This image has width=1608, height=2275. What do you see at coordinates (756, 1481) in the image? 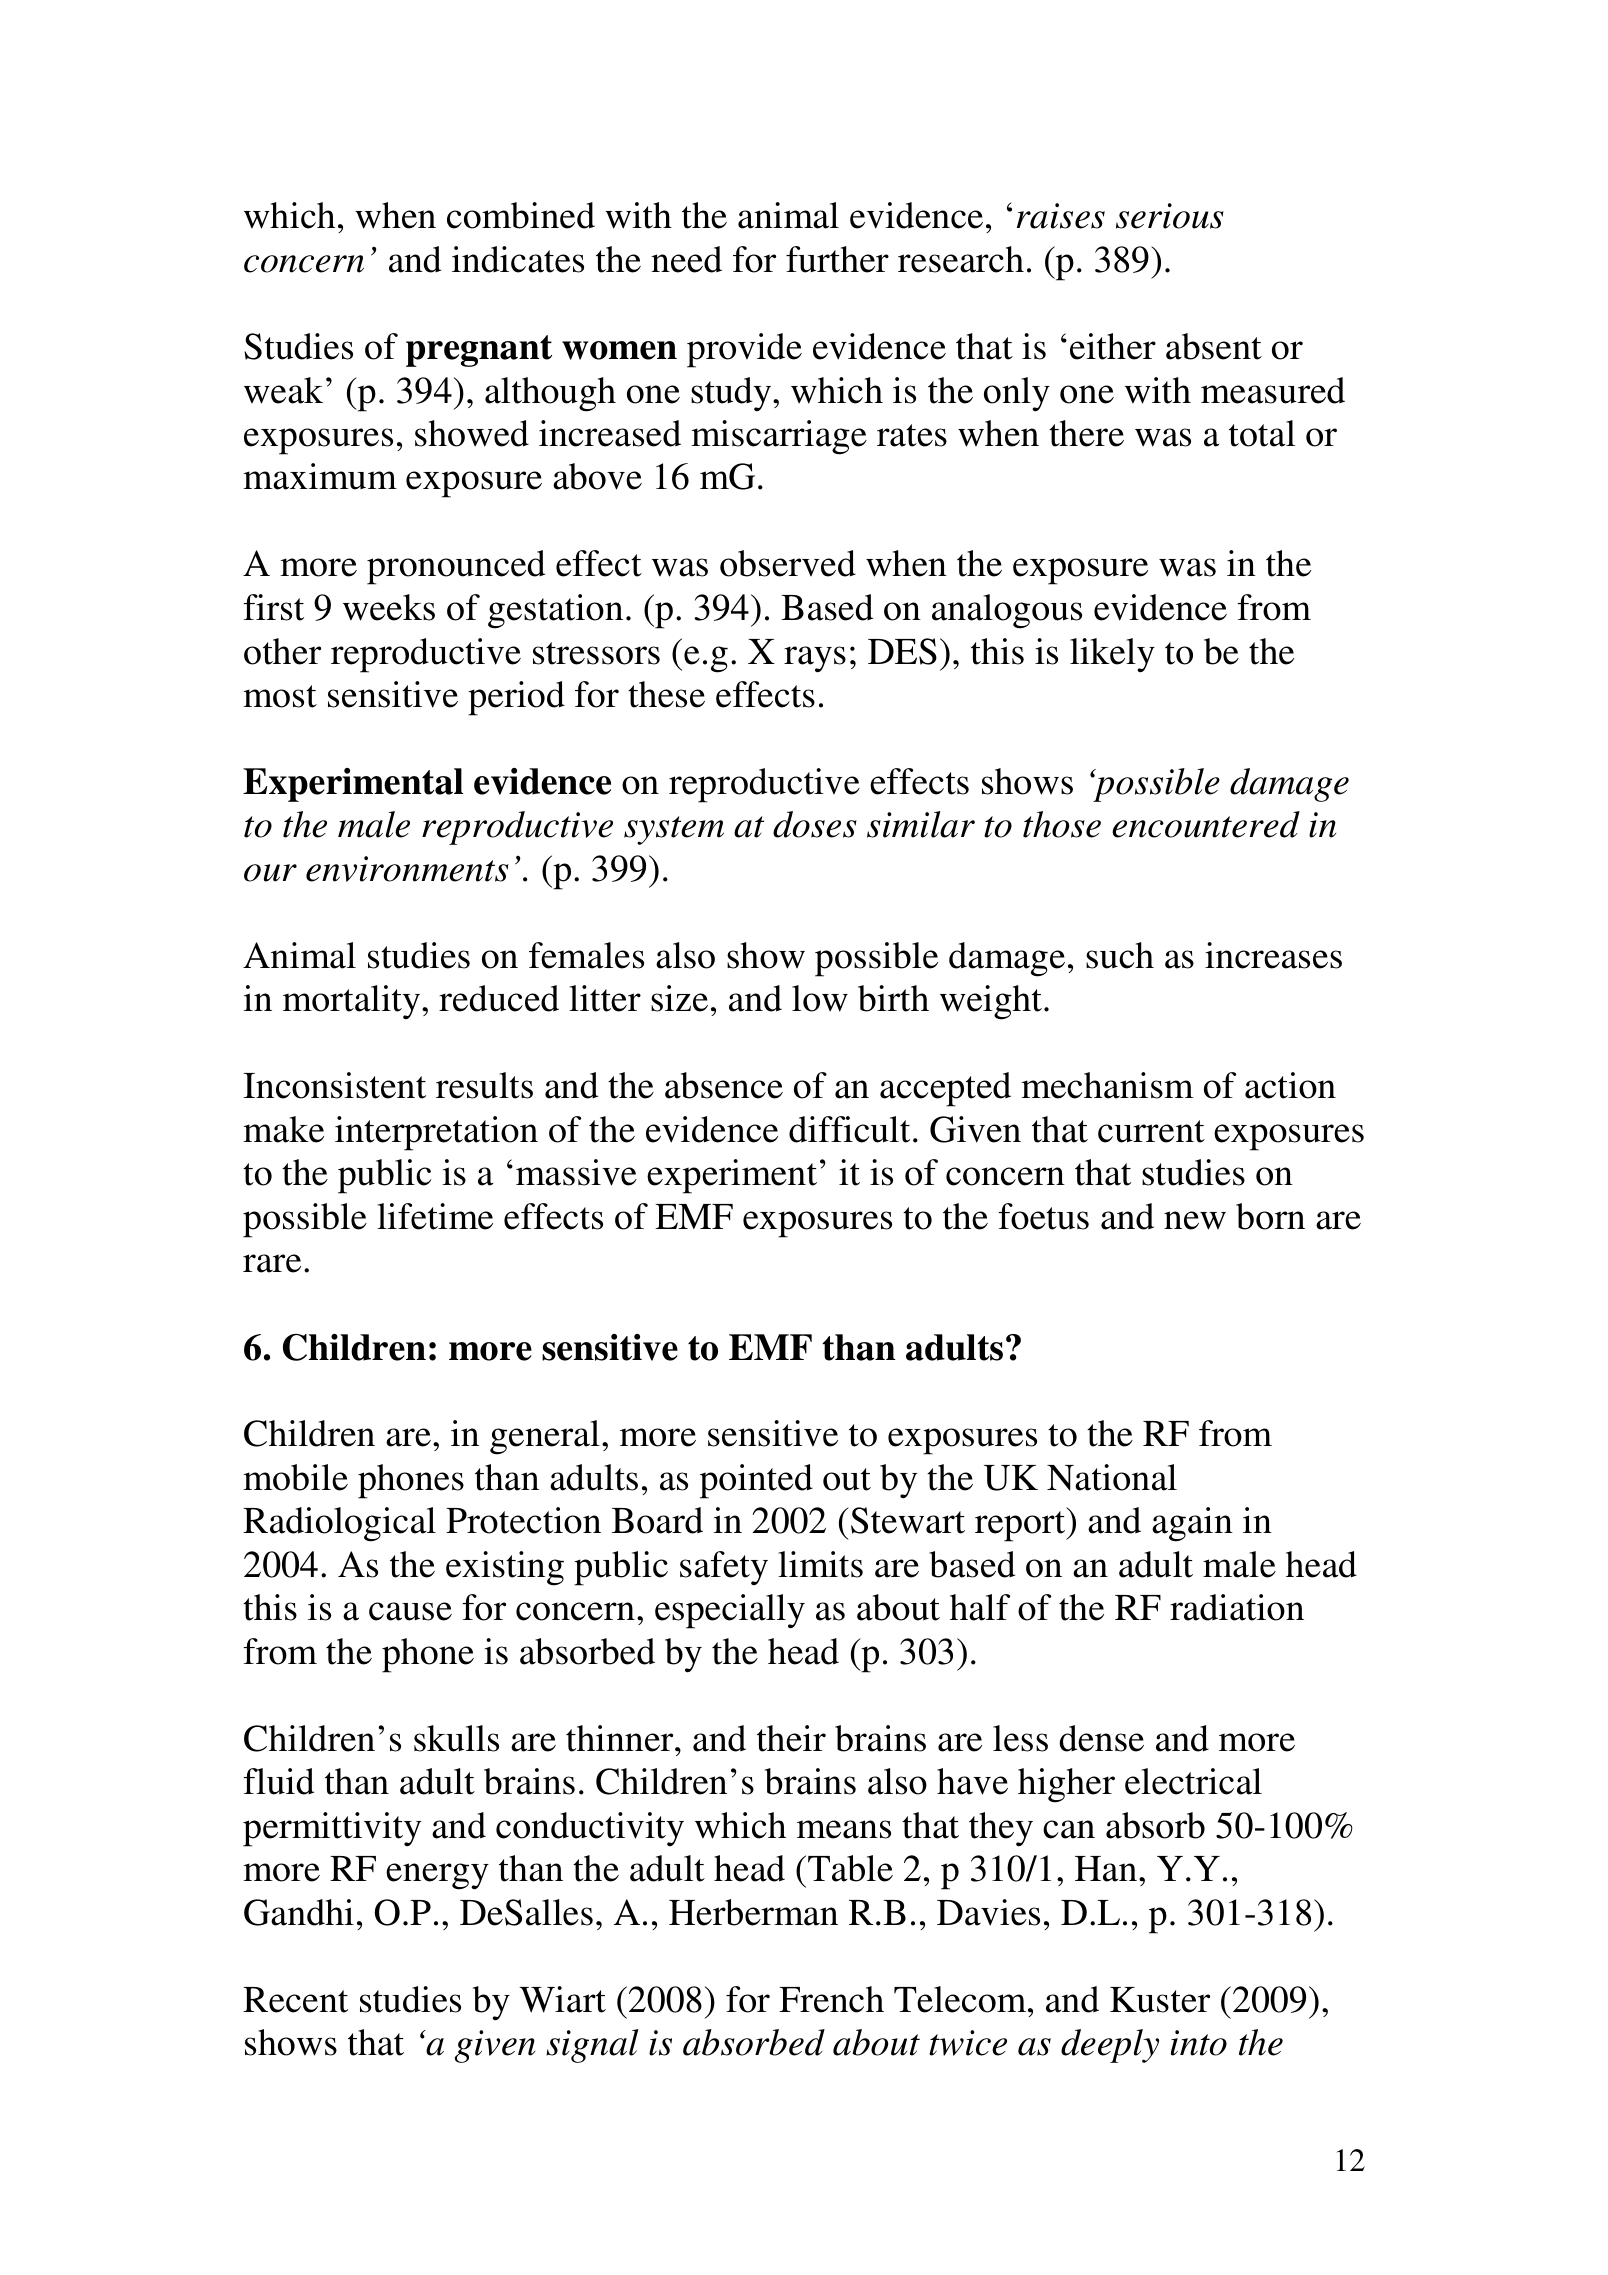
I see `pointed` at bounding box center [756, 1481].
